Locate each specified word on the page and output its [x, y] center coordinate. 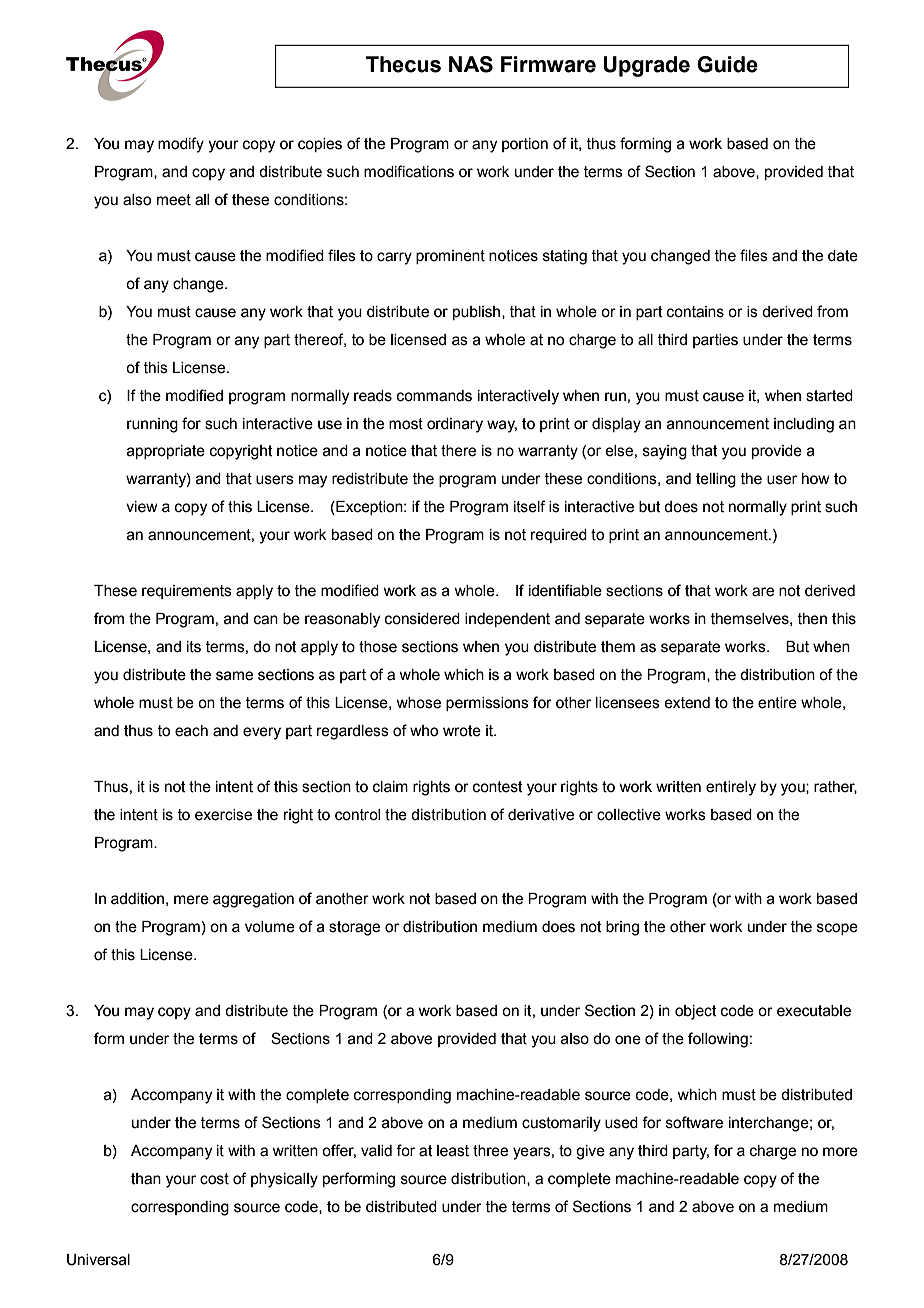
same [234, 676]
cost [214, 1179]
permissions [487, 704]
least [453, 1151]
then [812, 619]
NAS [471, 64]
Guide [727, 64]
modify [181, 145]
